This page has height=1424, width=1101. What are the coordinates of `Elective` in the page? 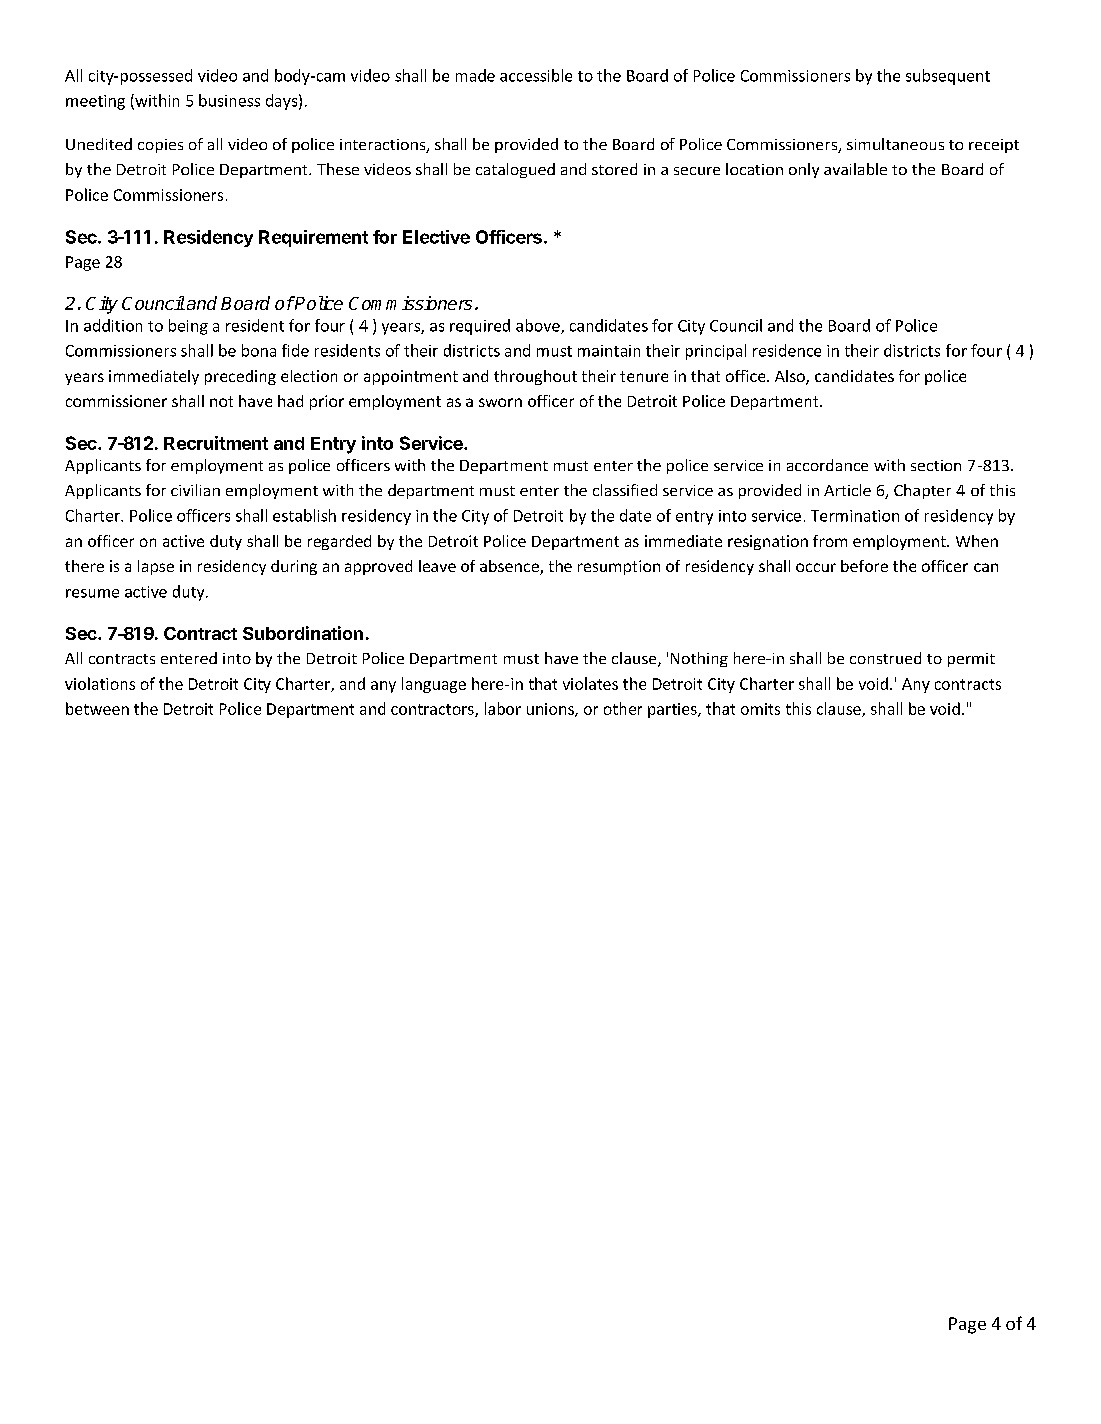 It's located at (436, 237).
